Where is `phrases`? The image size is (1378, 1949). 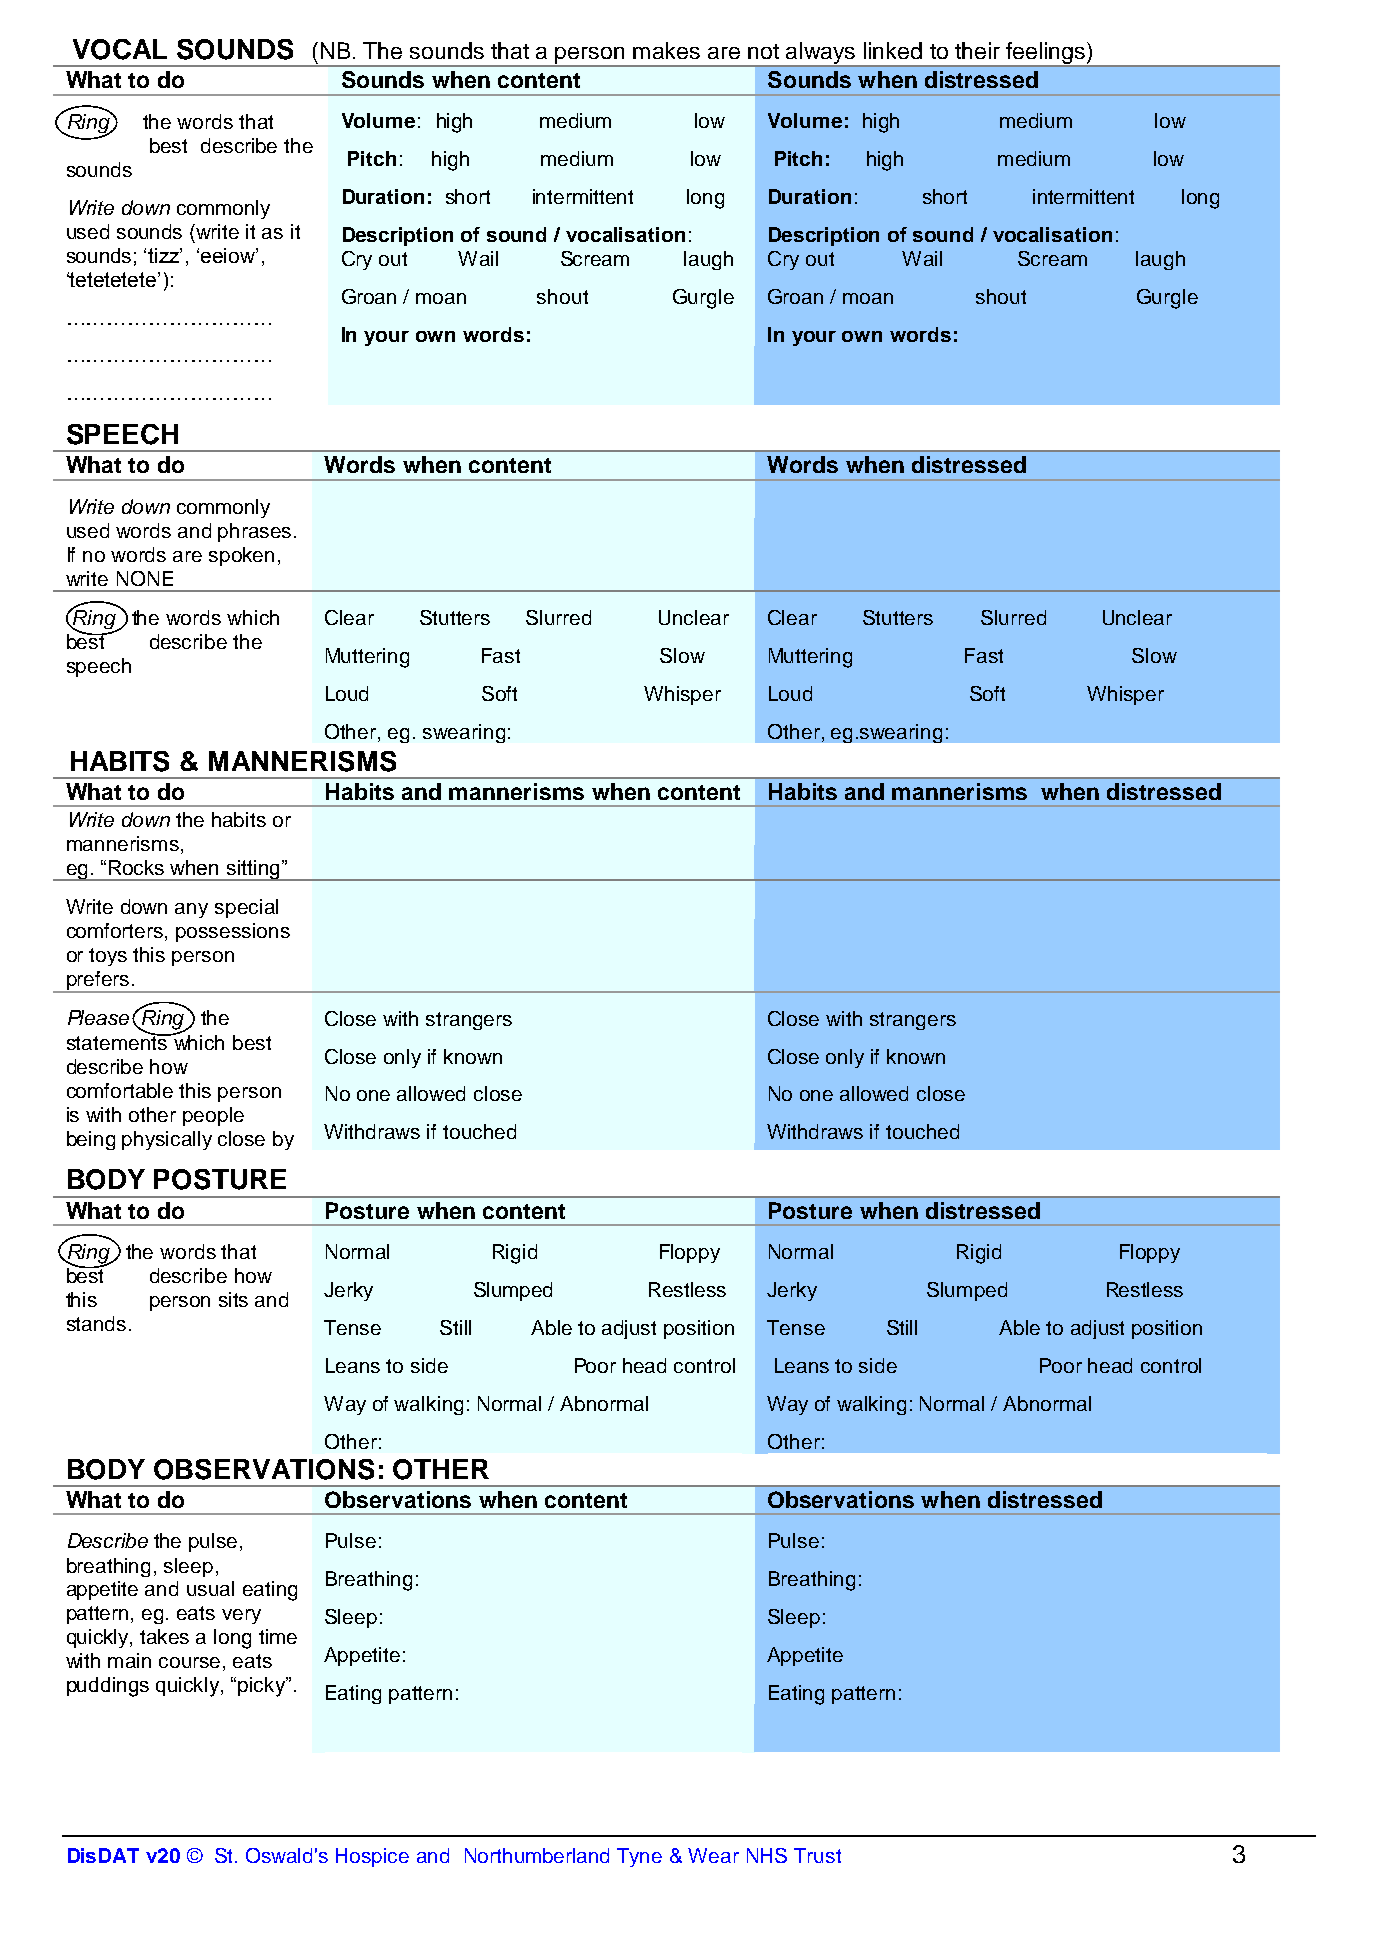
phrases is located at coordinates (254, 532).
